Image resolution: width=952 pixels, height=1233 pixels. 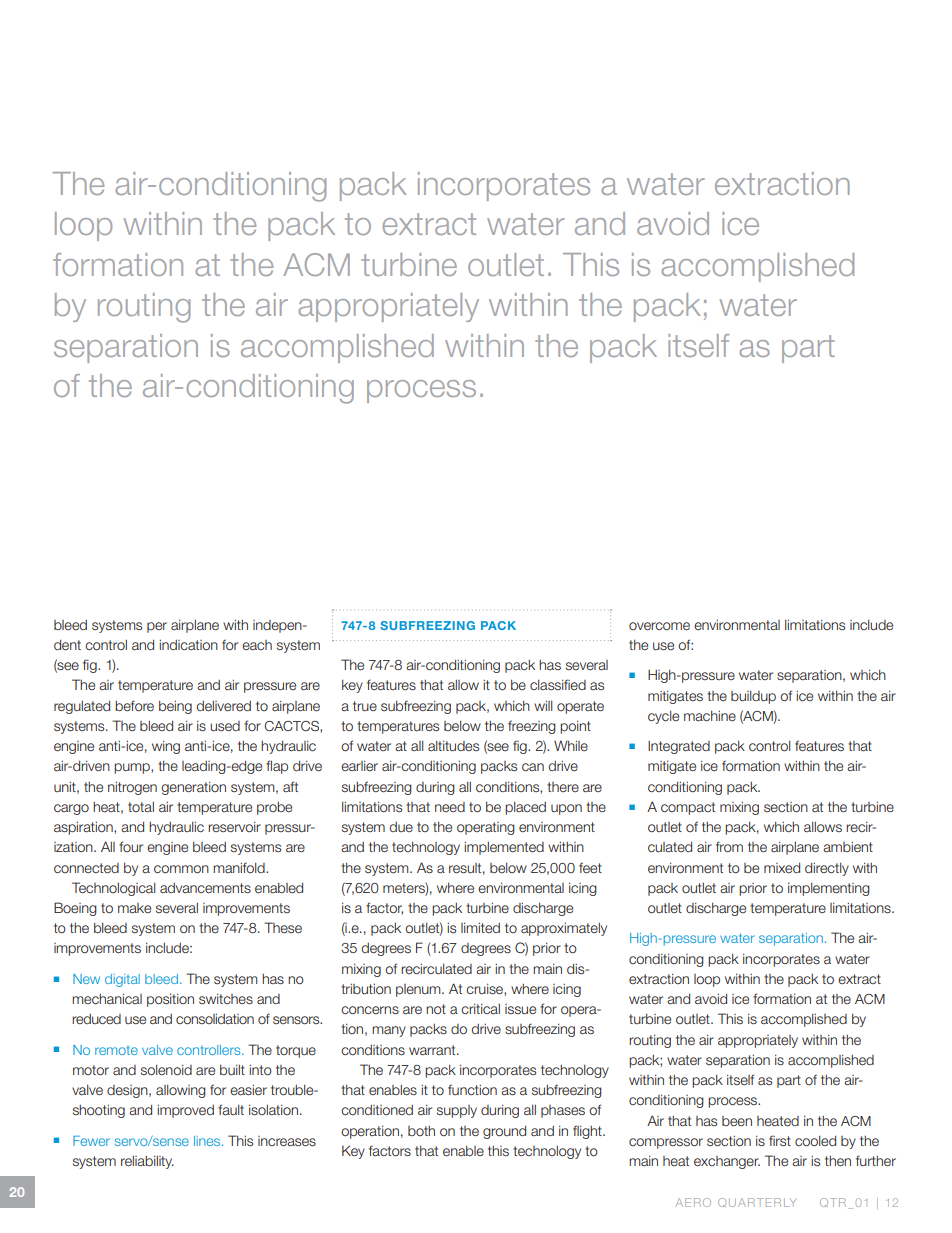 What do you see at coordinates (659, 626) in the image?
I see `overcome` at bounding box center [659, 626].
